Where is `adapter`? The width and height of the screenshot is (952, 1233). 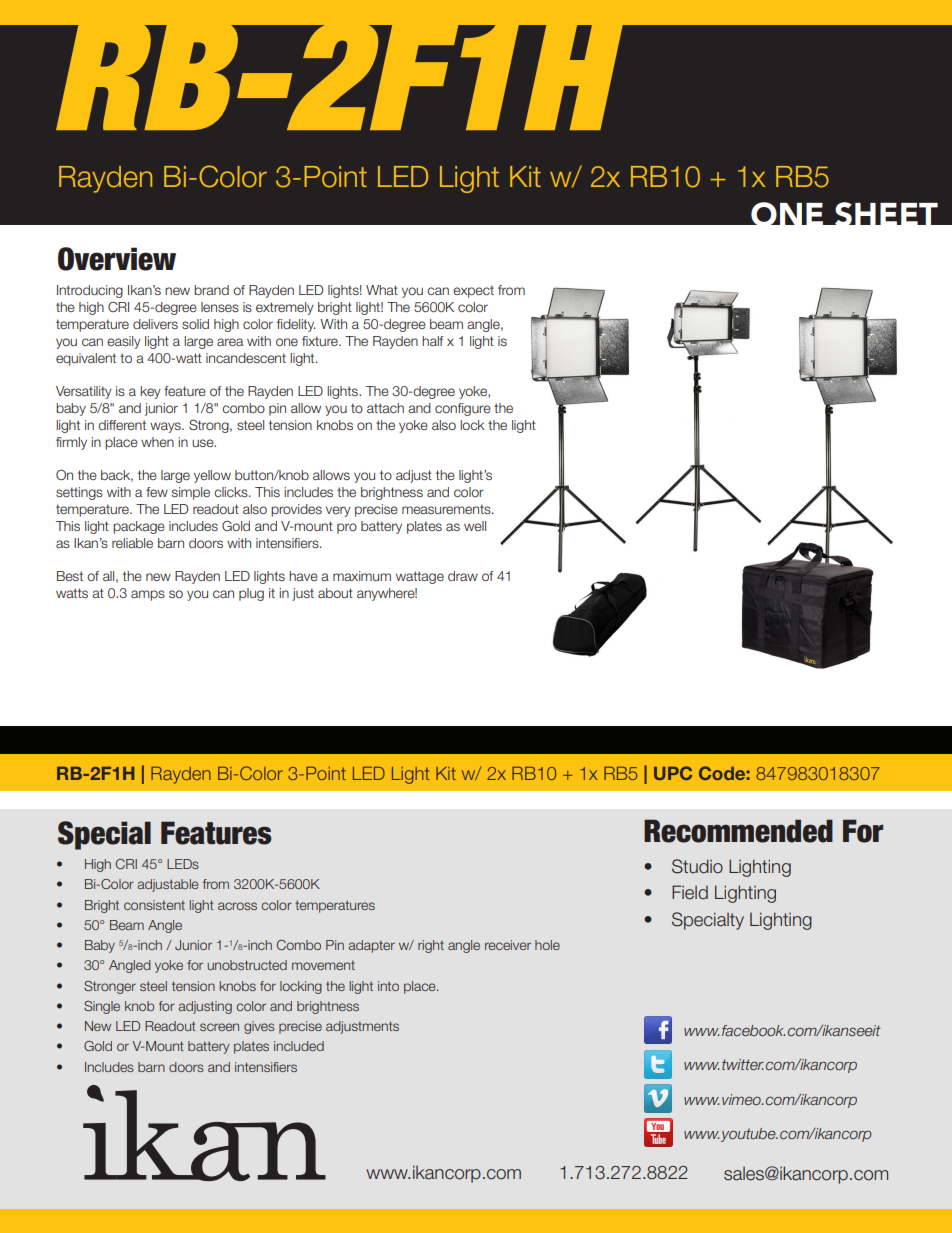 adapter is located at coordinates (372, 946).
